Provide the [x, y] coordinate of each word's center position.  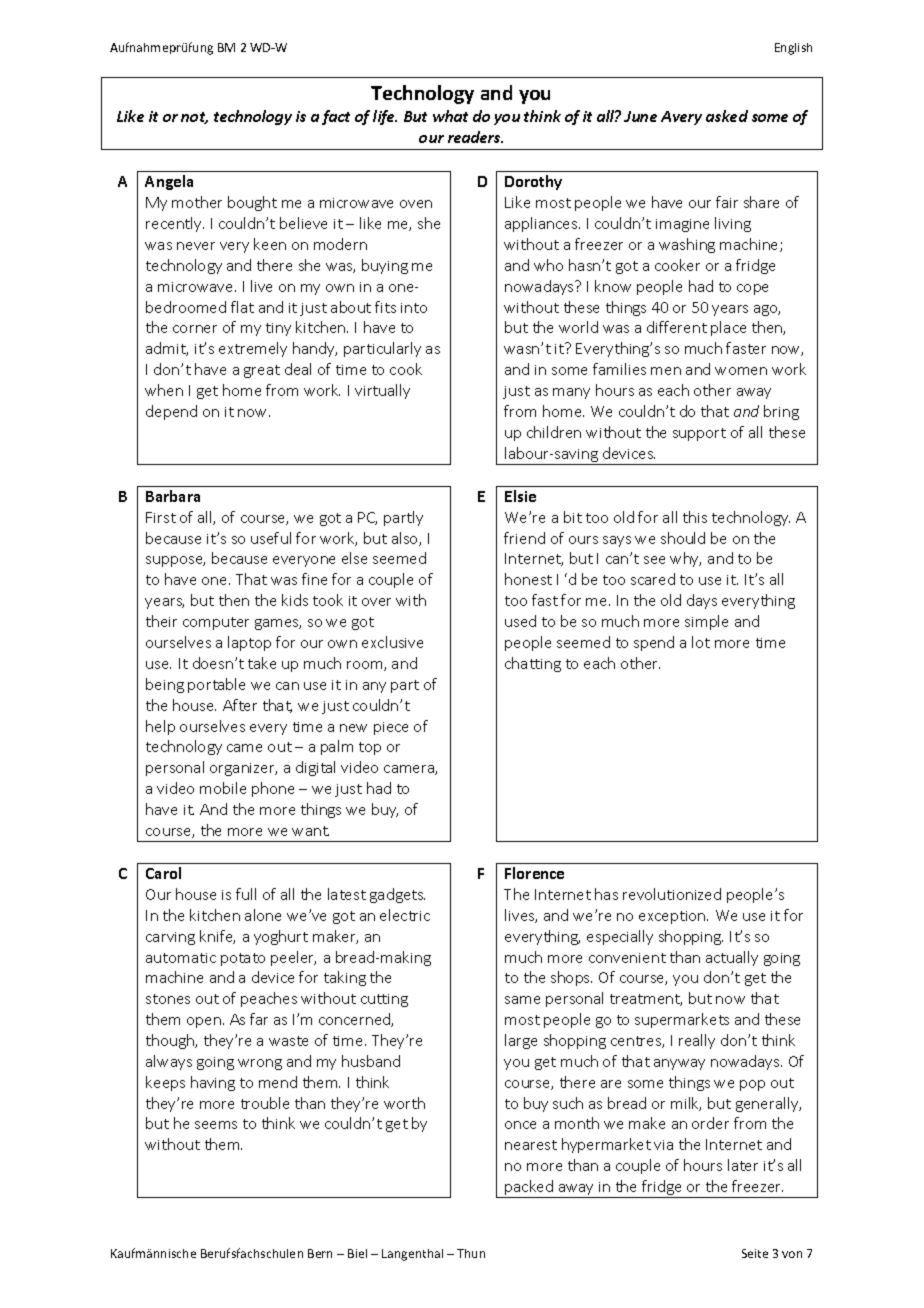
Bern [320, 1253]
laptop [249, 643]
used [520, 621]
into [414, 308]
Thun [471, 1253]
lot [701, 642]
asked [727, 116]
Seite [755, 1253]
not [194, 118]
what [450, 116]
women [741, 371]
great [262, 371]
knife [217, 937]
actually [732, 958]
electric [405, 915]
